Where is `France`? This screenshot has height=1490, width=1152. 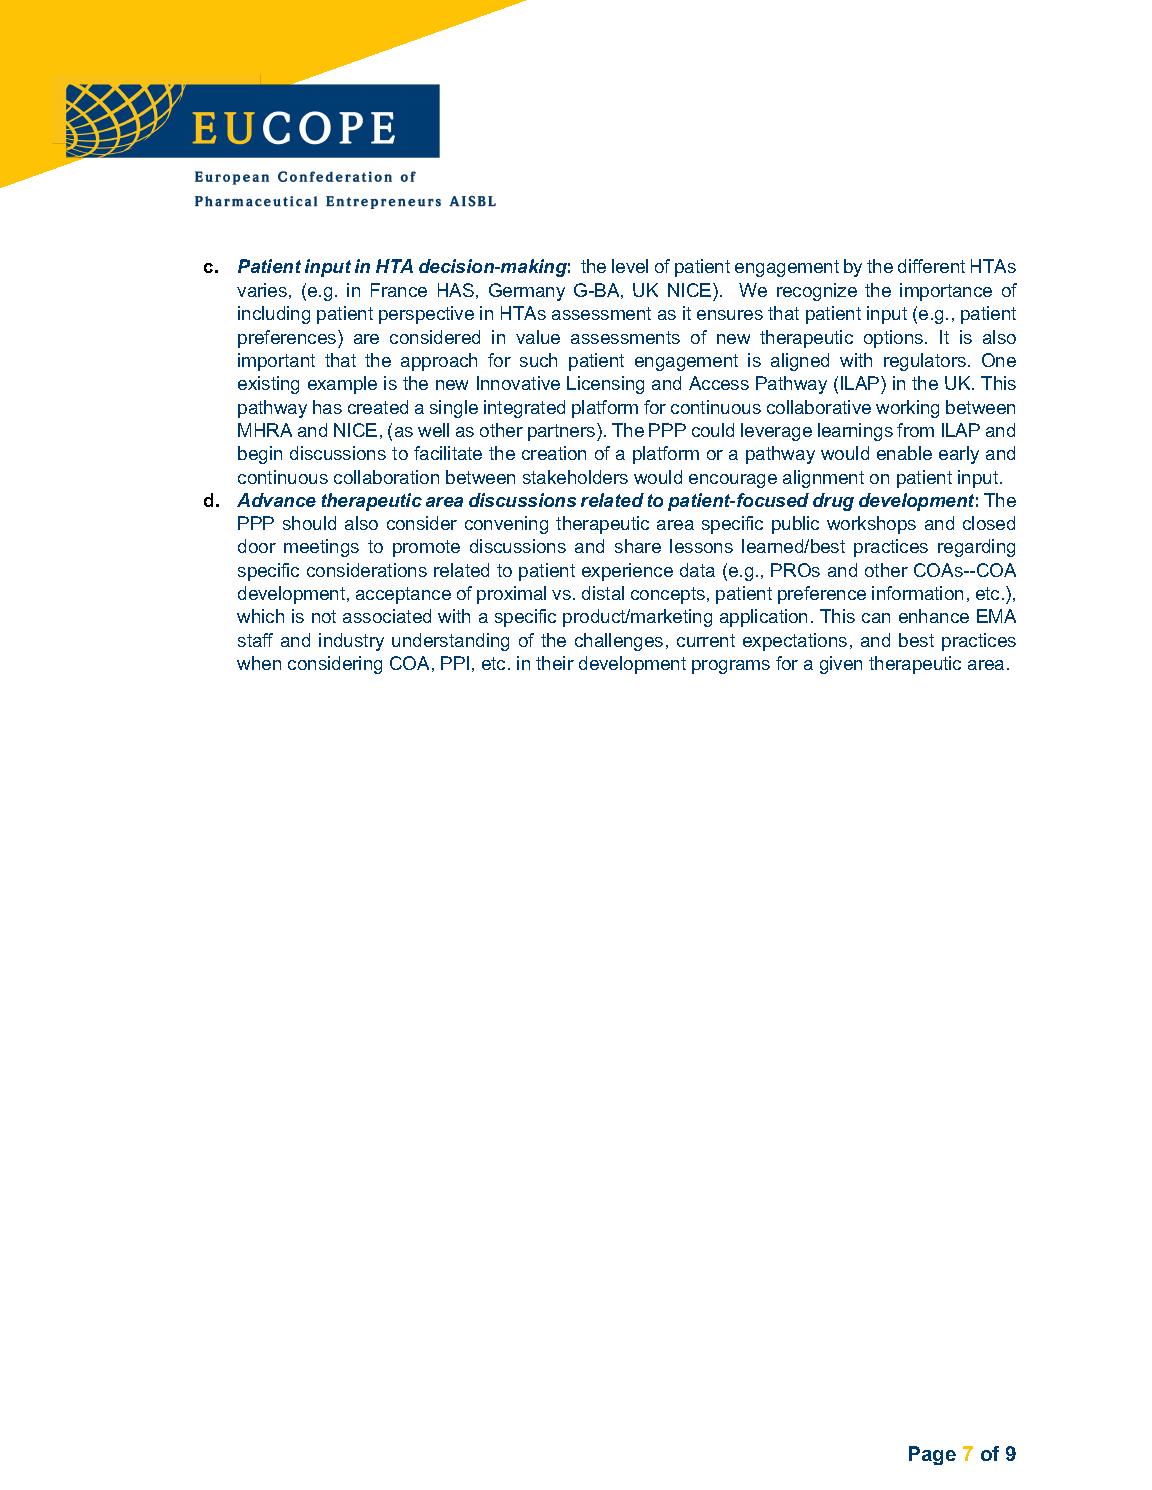
France is located at coordinates (399, 290).
